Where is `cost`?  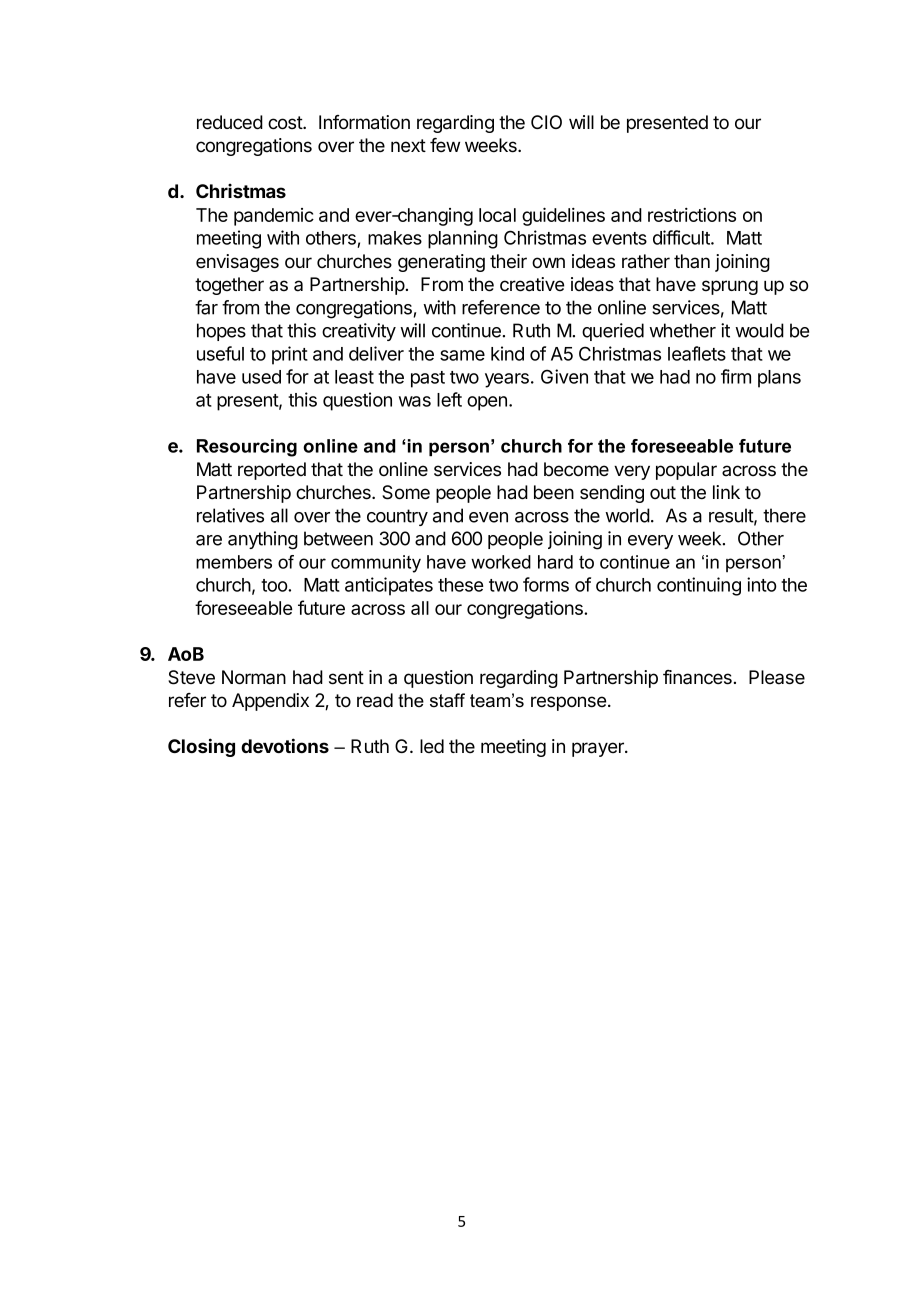
cost is located at coordinates (286, 123).
